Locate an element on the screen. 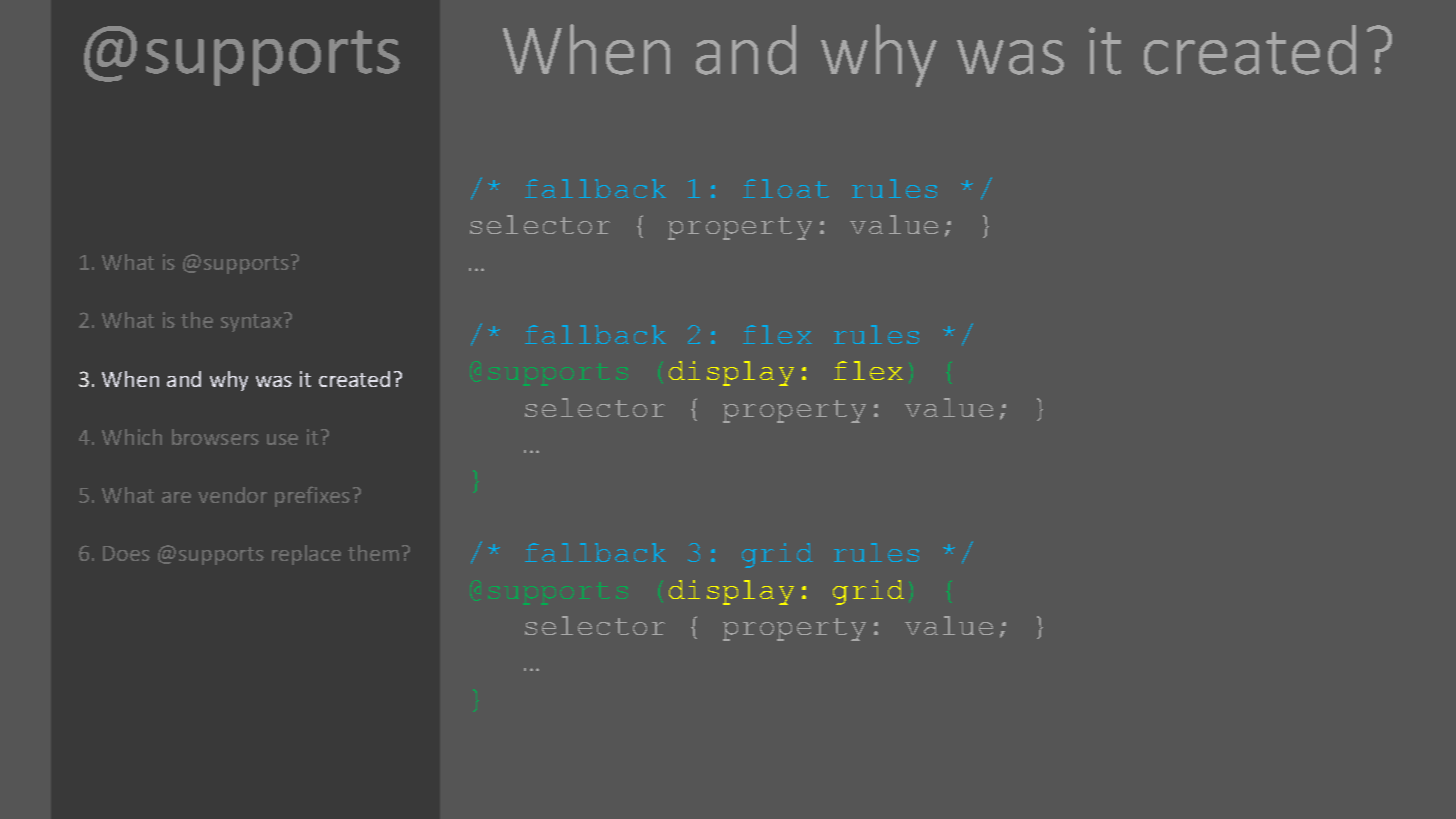 The width and height of the screenshot is (1456, 819). syntax is located at coordinates (251, 323).
